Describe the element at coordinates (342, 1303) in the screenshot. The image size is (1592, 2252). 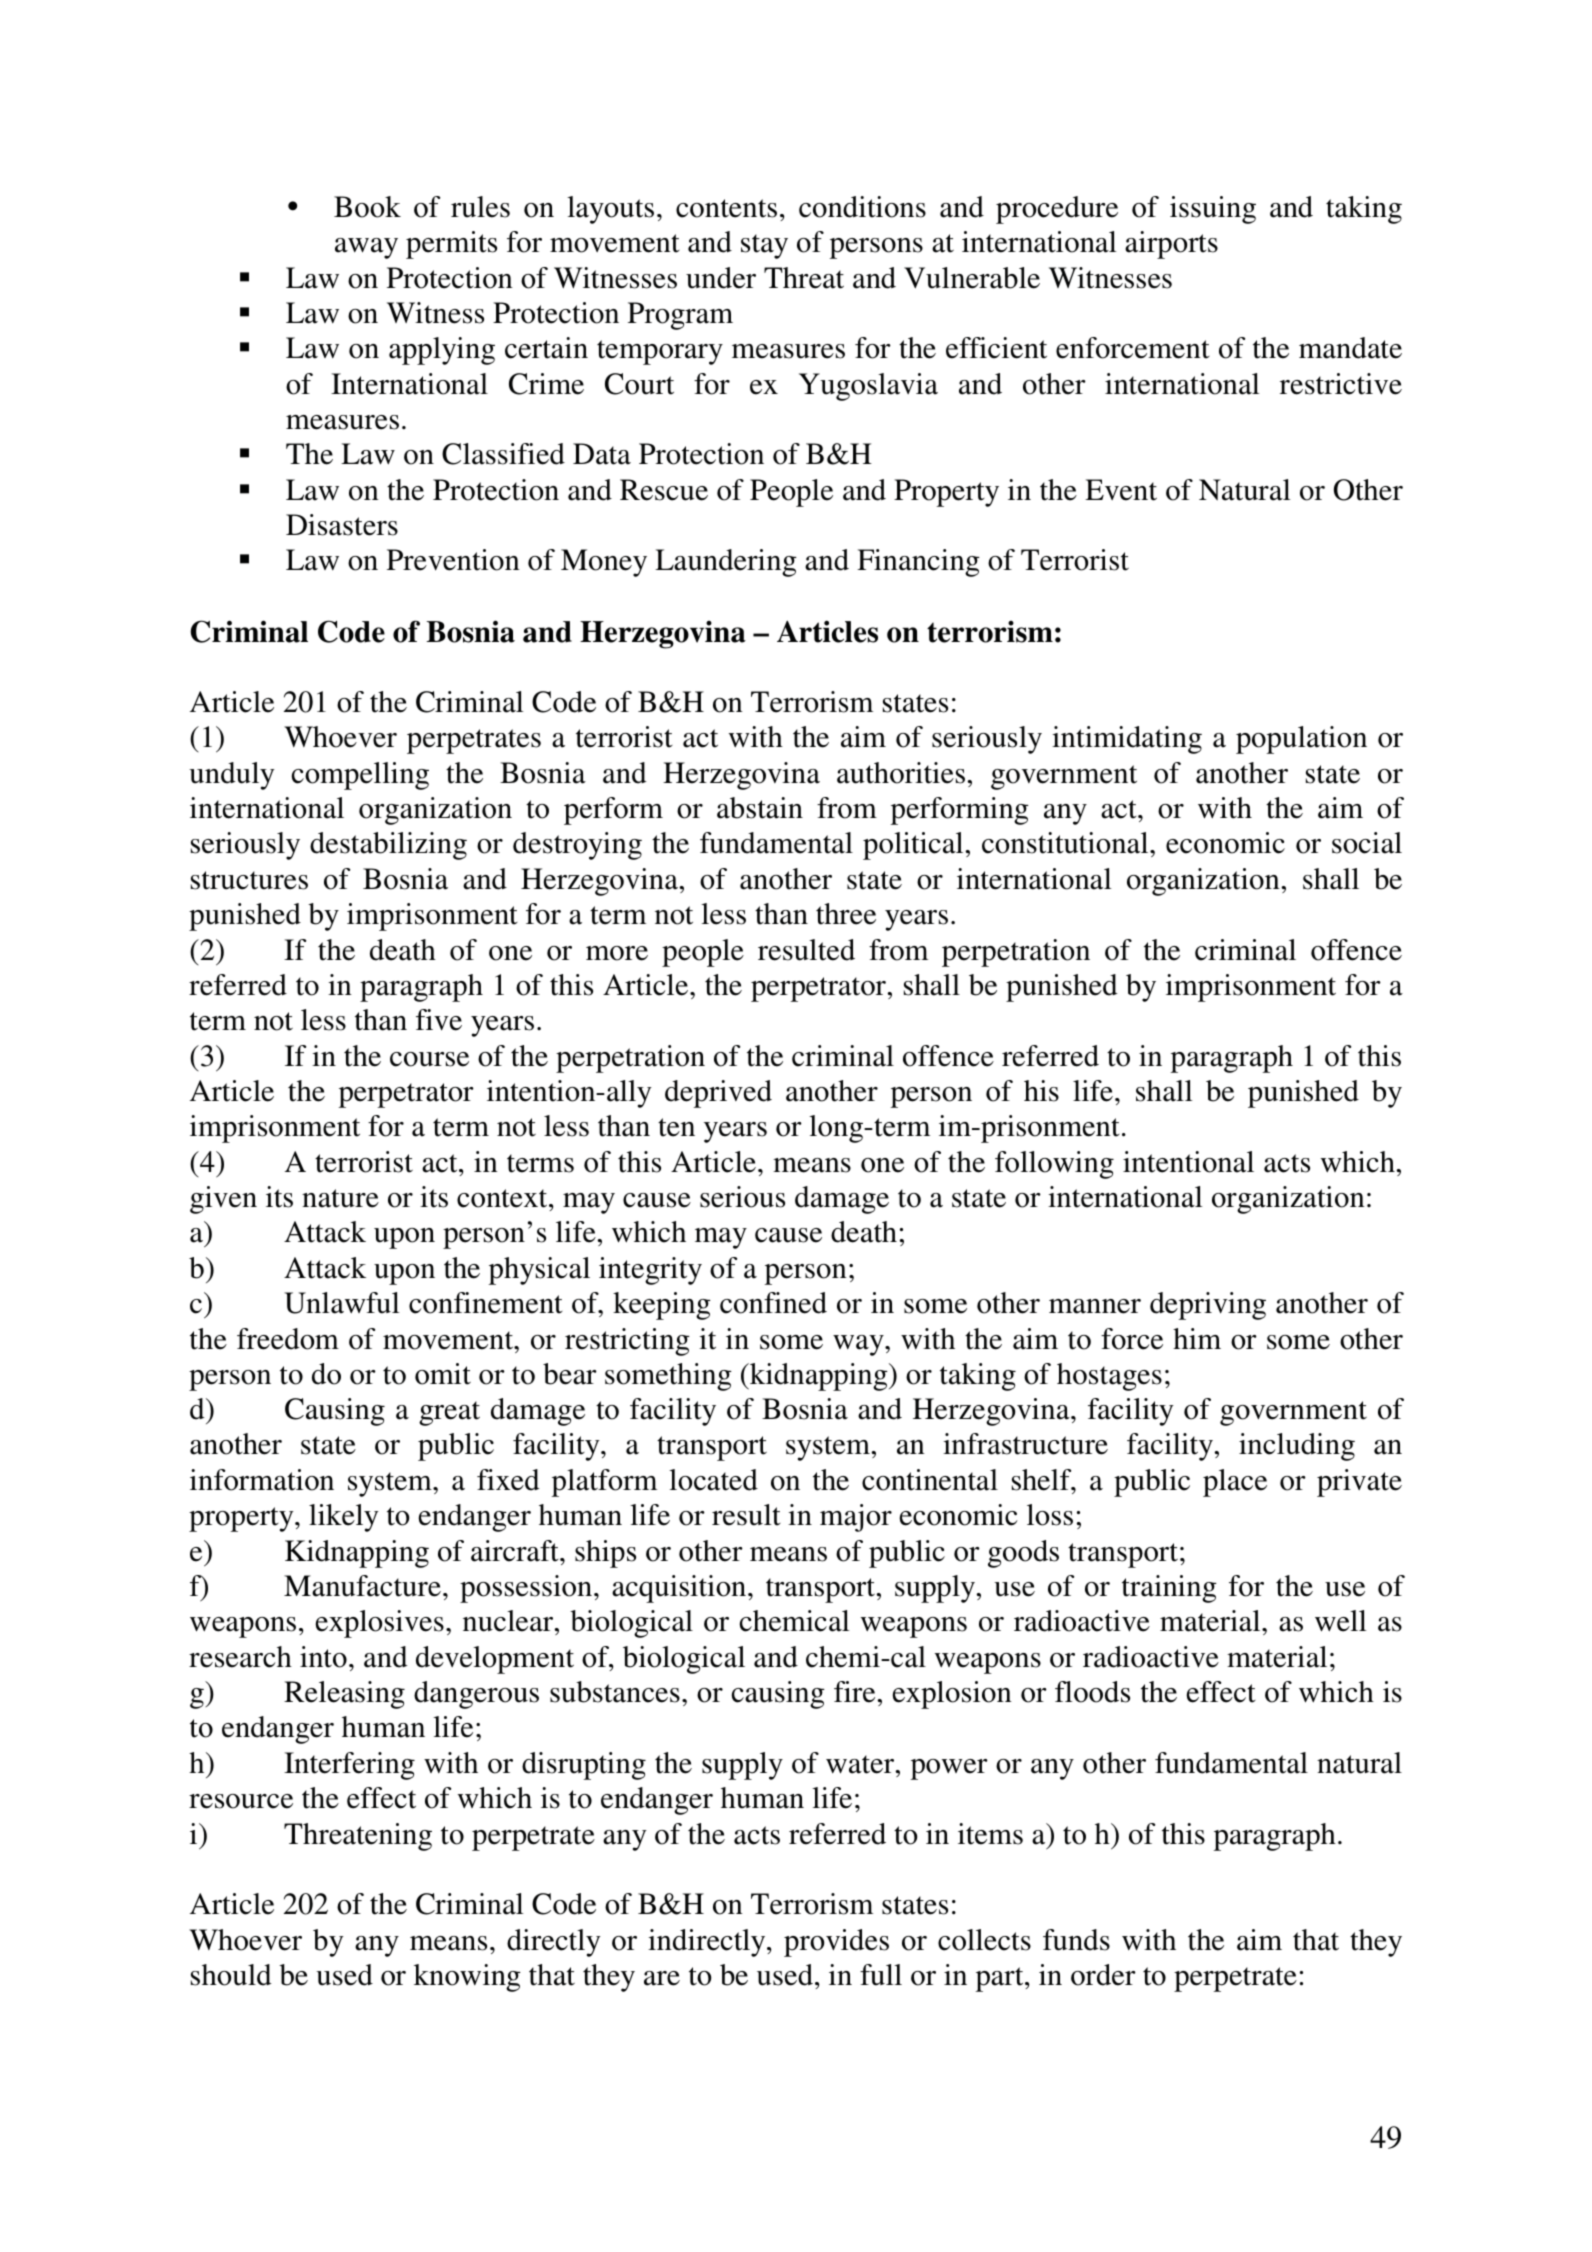
I see `Unlawful` at that location.
